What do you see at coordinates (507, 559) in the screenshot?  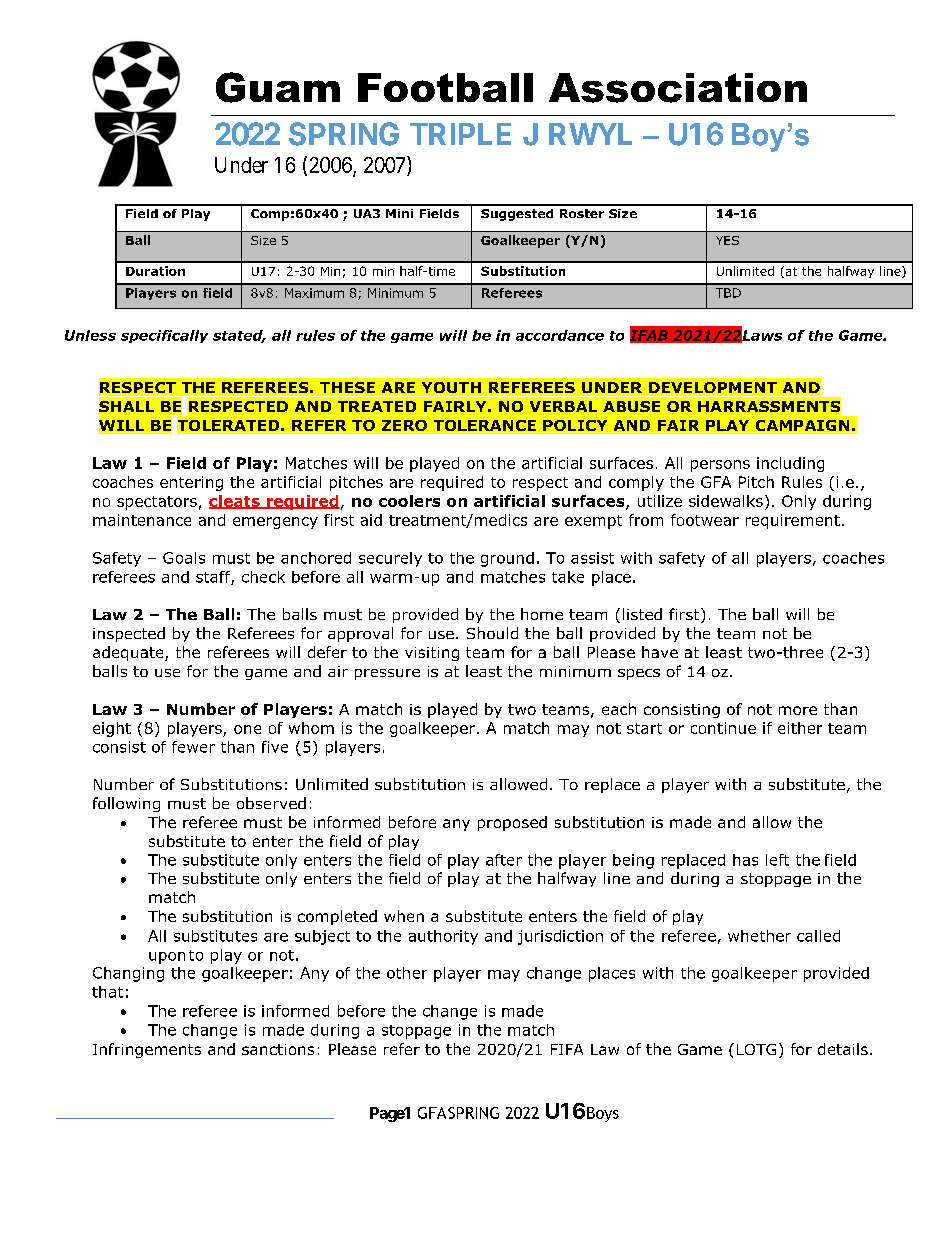 I see `ground` at bounding box center [507, 559].
